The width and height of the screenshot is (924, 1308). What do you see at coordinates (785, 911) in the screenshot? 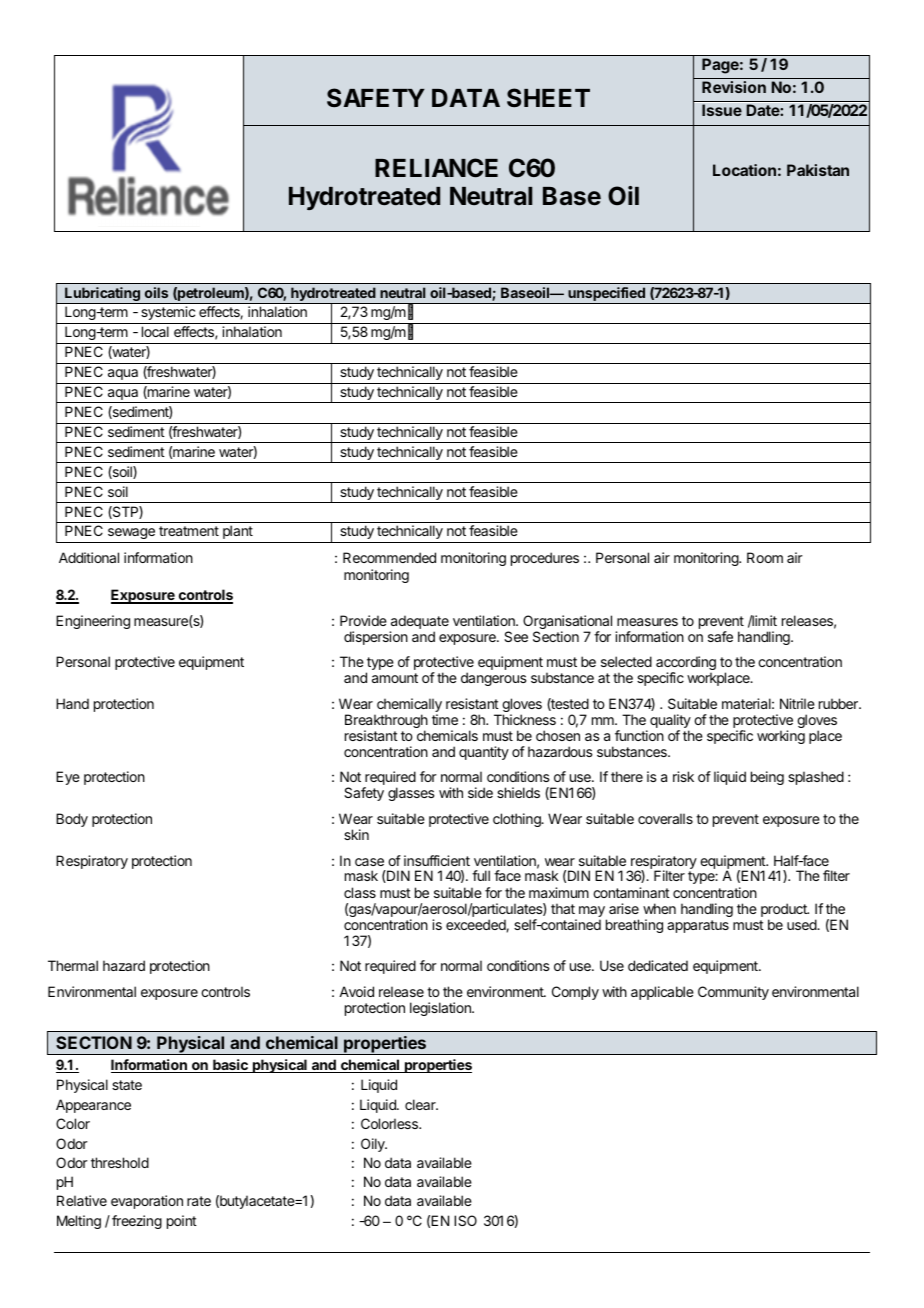
I see `product` at bounding box center [785, 911].
